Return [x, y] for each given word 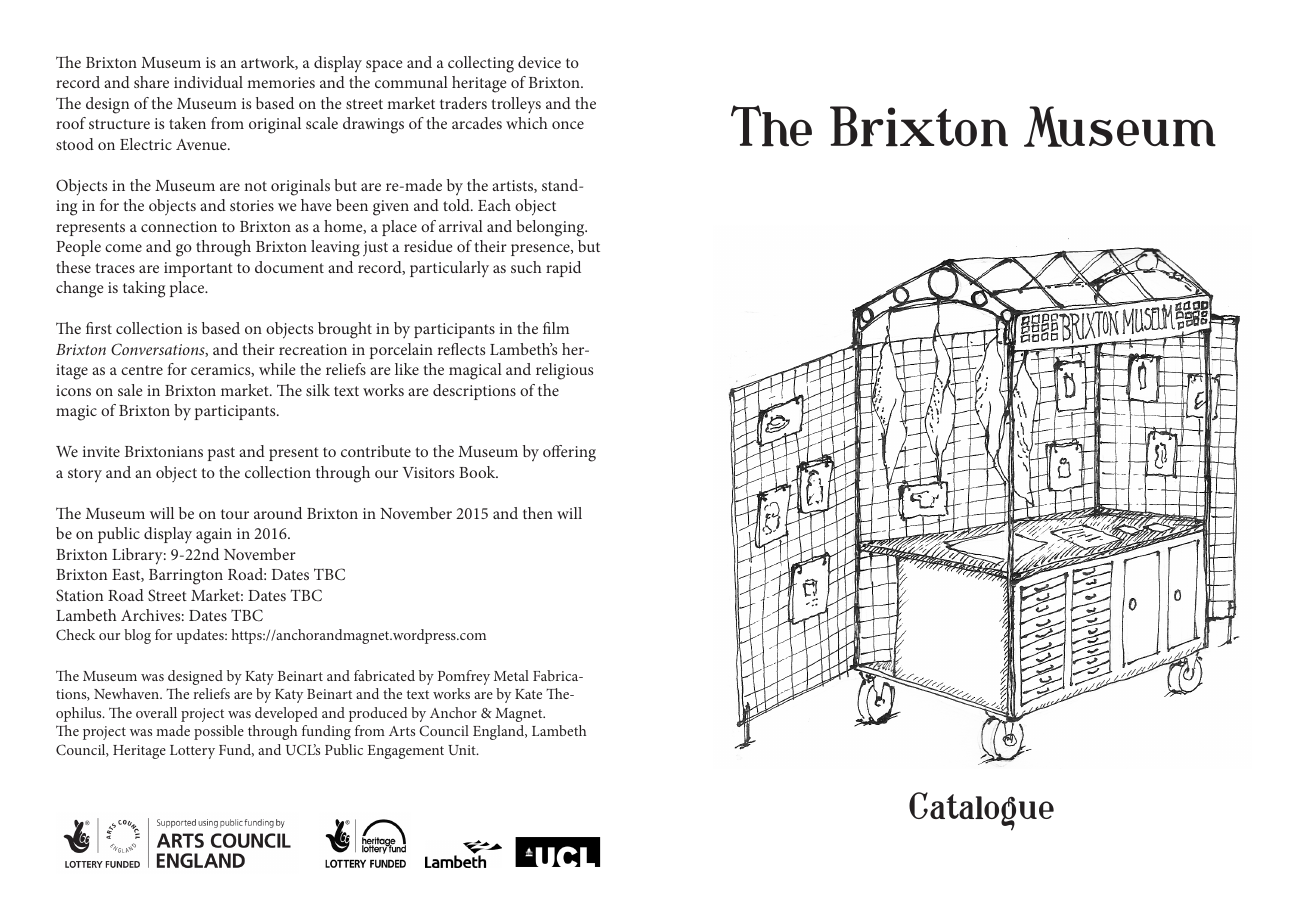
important [198, 269]
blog [137, 636]
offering [569, 453]
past [221, 454]
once [568, 125]
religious [564, 371]
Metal [511, 675]
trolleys [516, 105]
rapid [563, 269]
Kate [528, 694]
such [526, 267]
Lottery [192, 752]
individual [208, 82]
